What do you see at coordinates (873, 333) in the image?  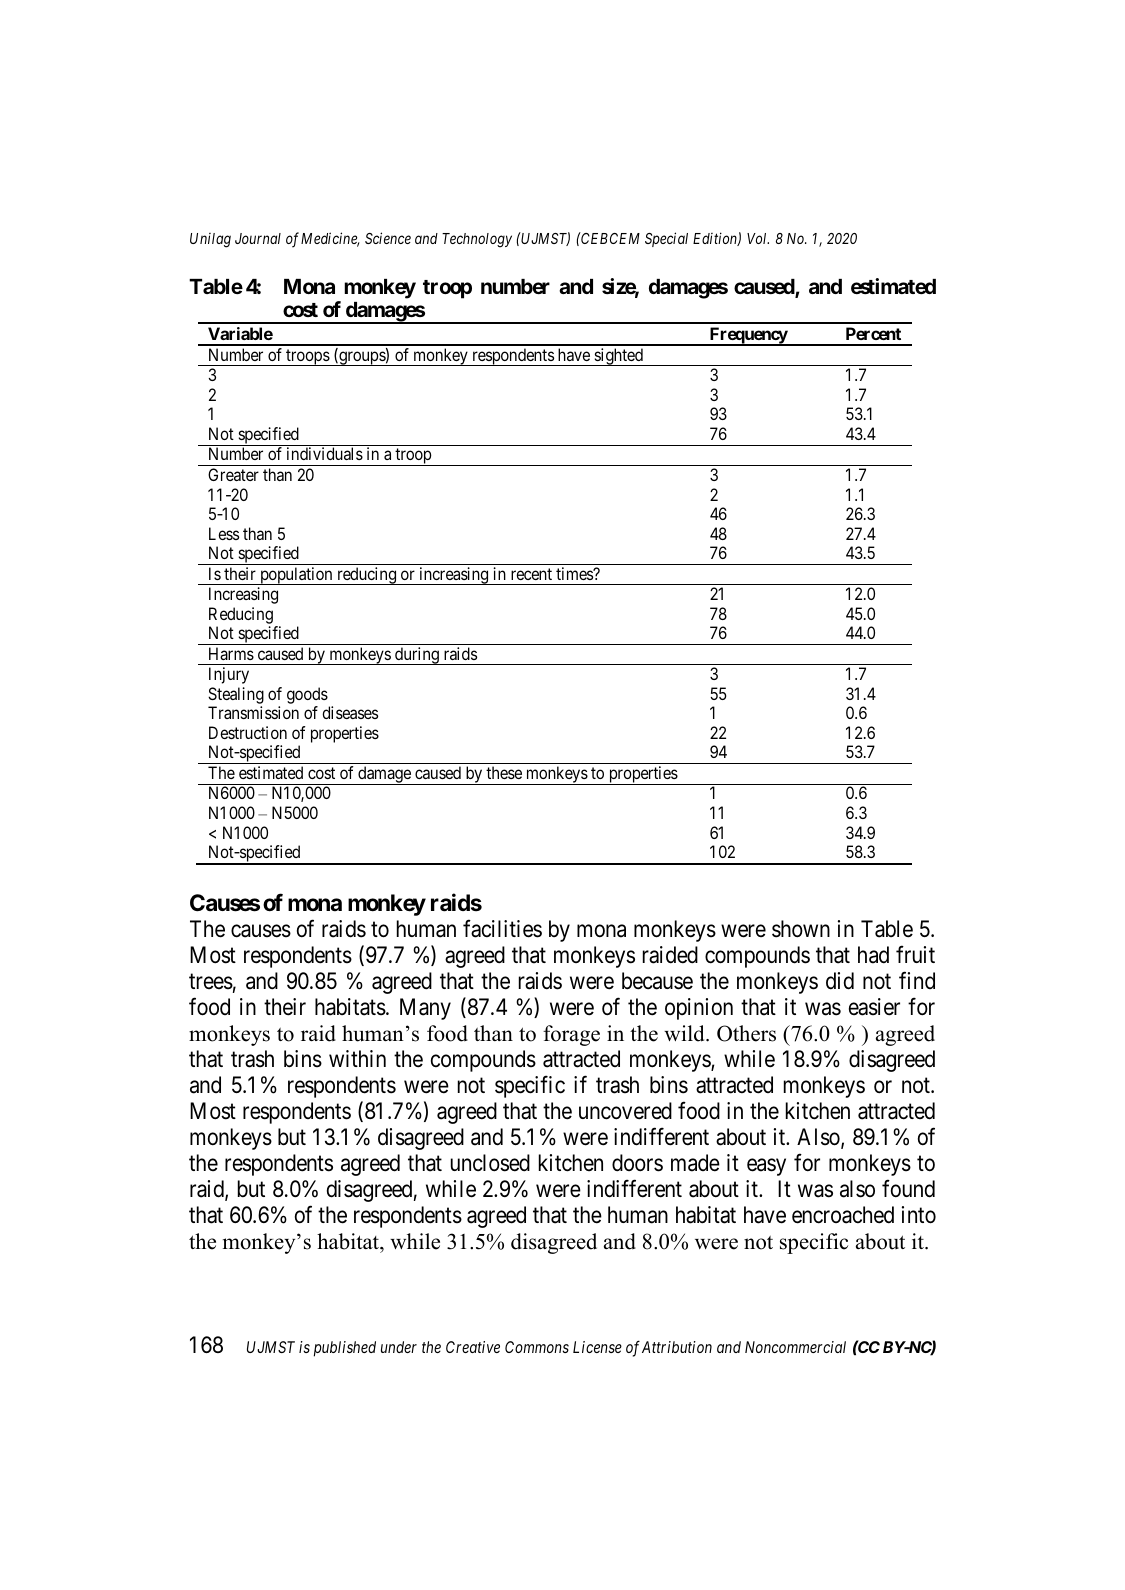 I see `Percent` at bounding box center [873, 333].
